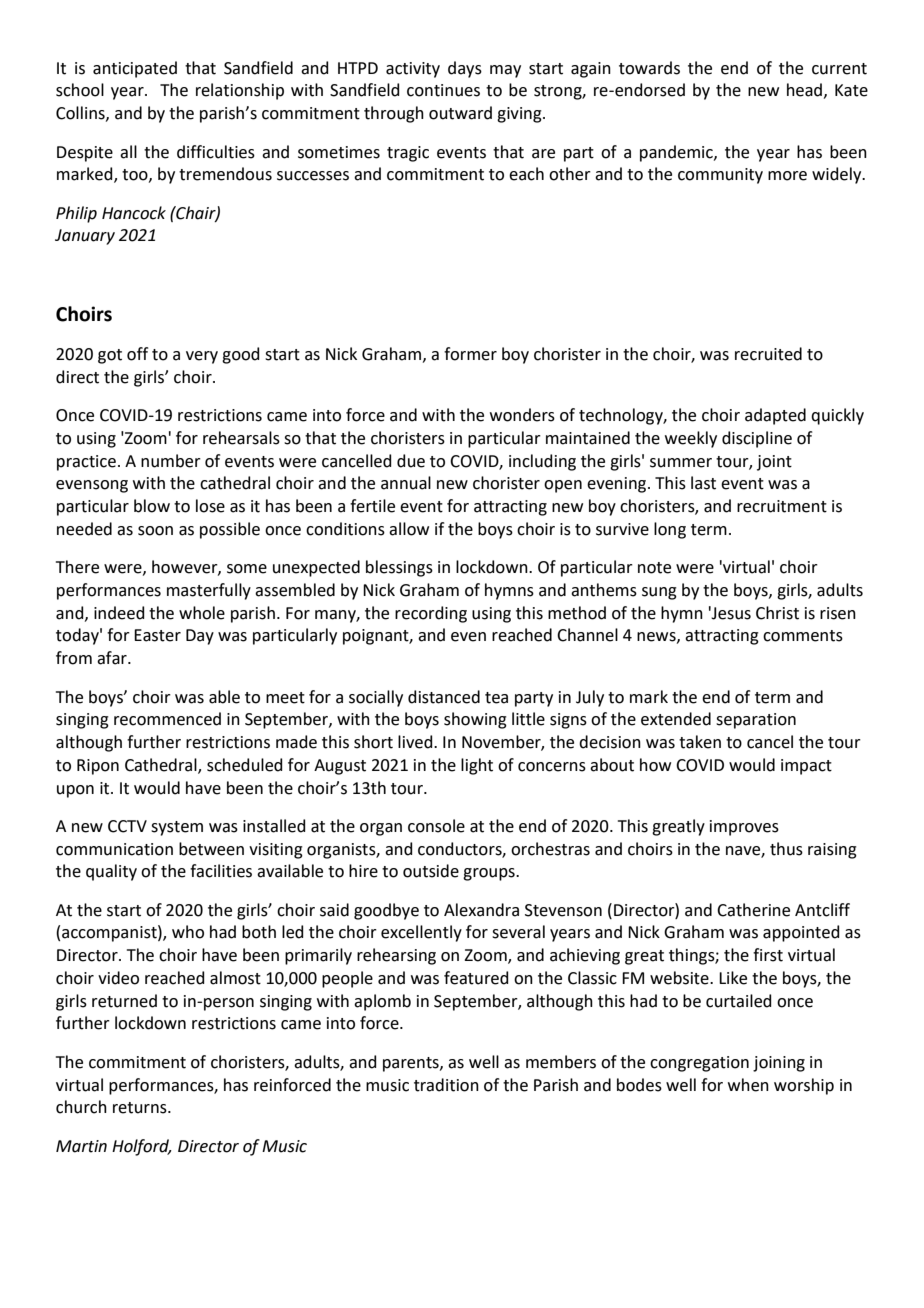 The height and width of the screenshot is (1308, 924). What do you see at coordinates (141, 1108) in the screenshot?
I see `returns` at bounding box center [141, 1108].
